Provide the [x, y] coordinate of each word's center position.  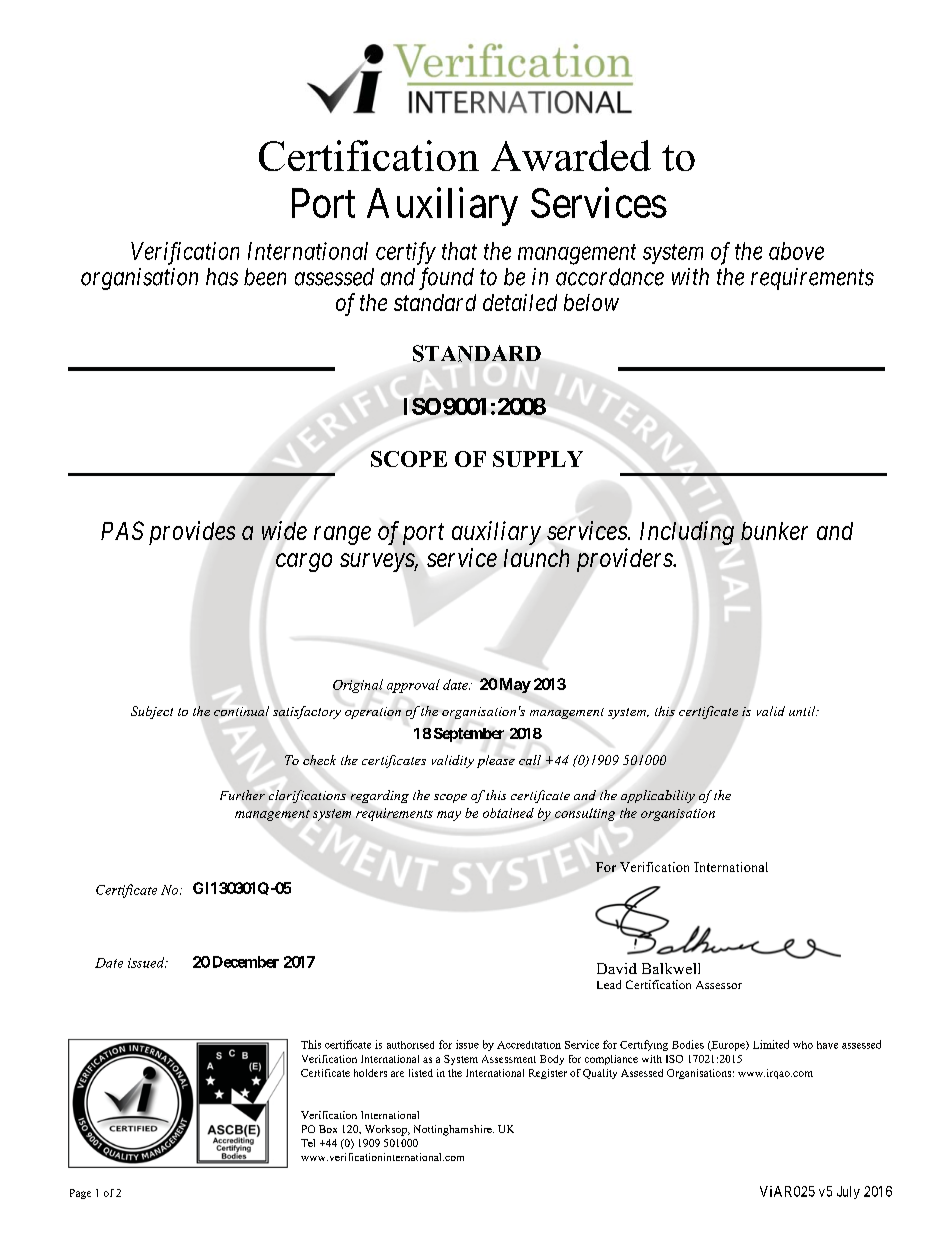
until [803, 711]
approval [413, 686]
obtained [508, 813]
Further [242, 795]
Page [80, 1194]
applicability [658, 796]
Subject [152, 712]
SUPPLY [538, 459]
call [530, 760]
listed [421, 1073]
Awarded [571, 155]
